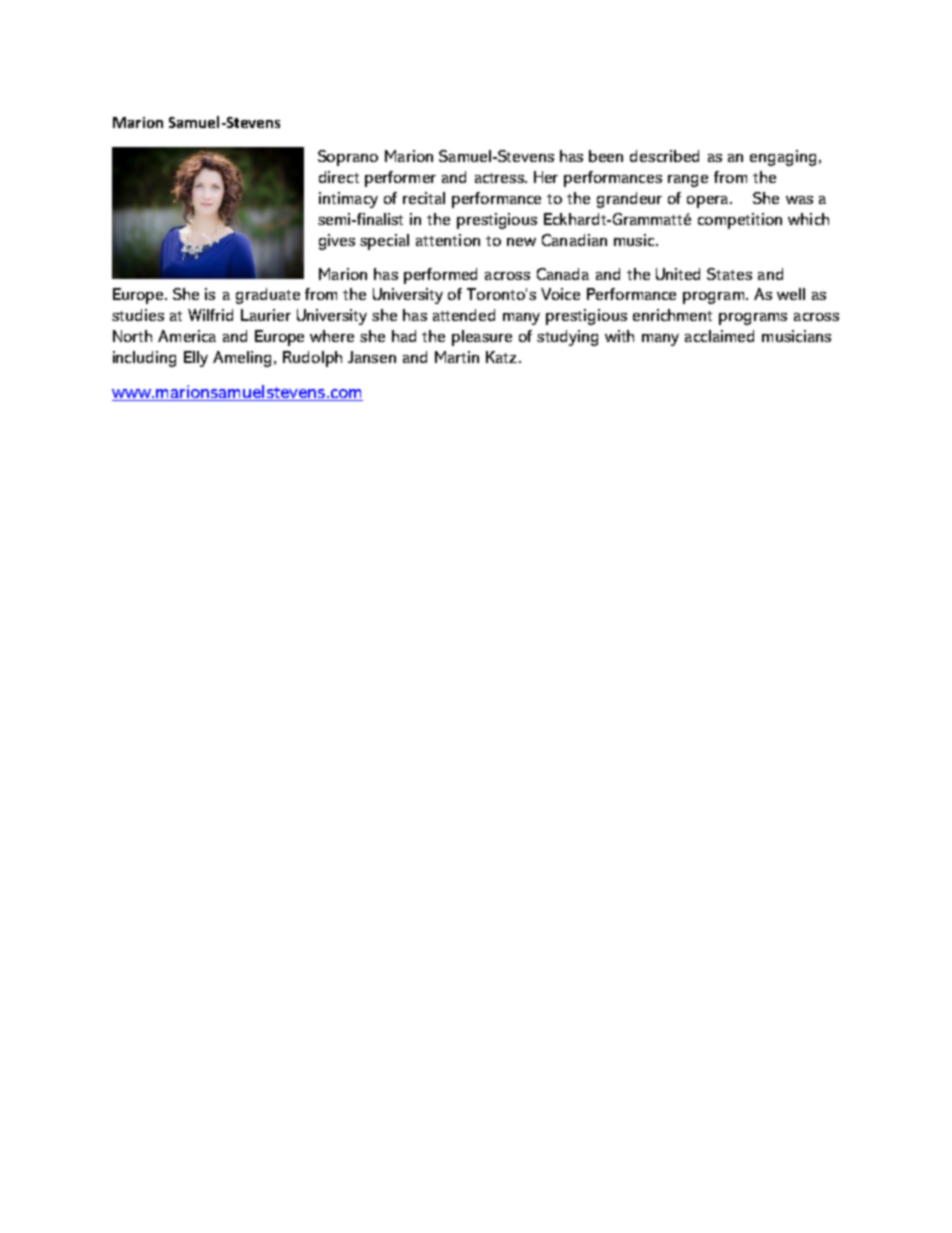 The image size is (952, 1233). Describe the element at coordinates (337, 242) in the screenshot. I see `gives` at that location.
